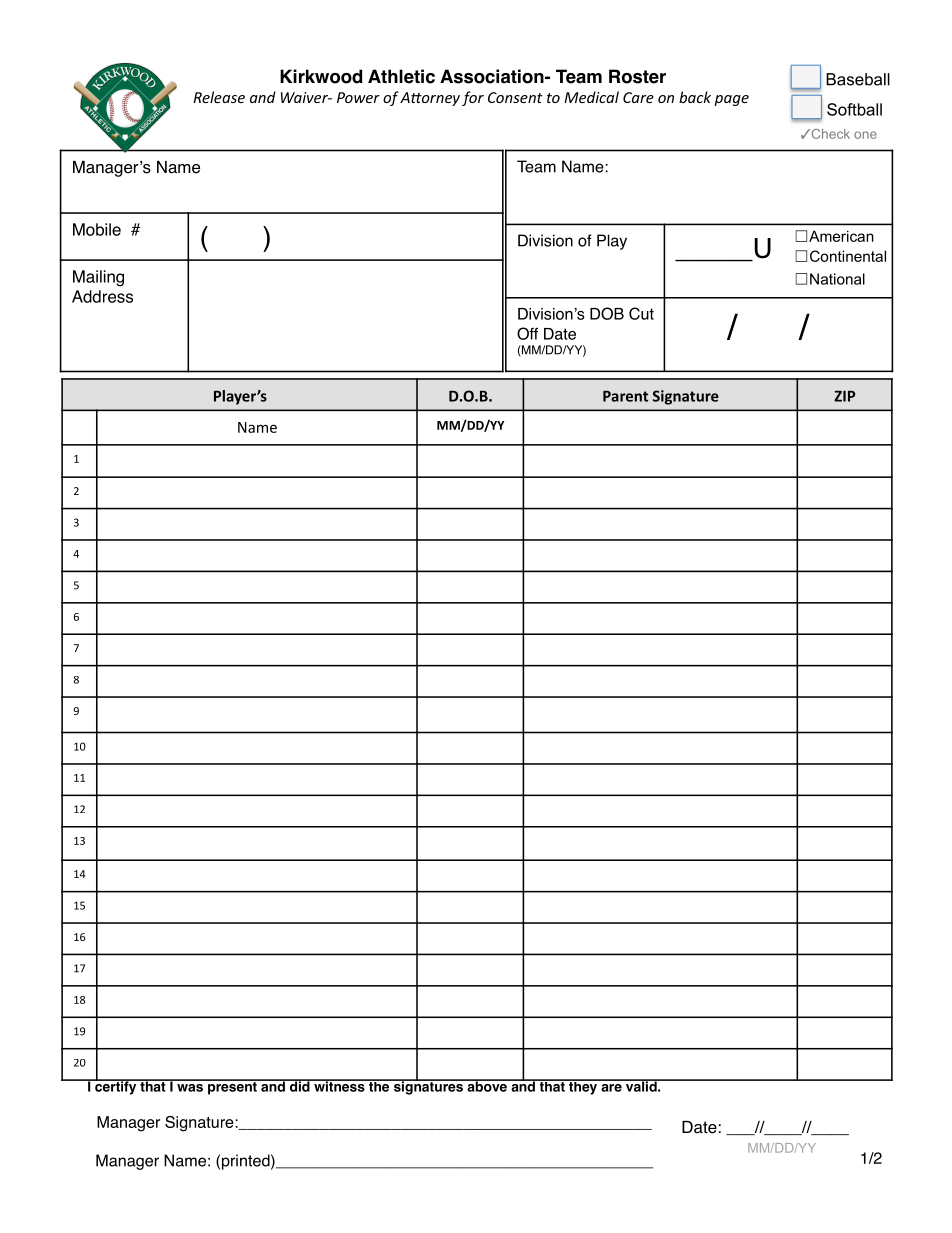 The width and height of the page is (952, 1233). What do you see at coordinates (401, 76) in the page?
I see `Athletic` at bounding box center [401, 76].
